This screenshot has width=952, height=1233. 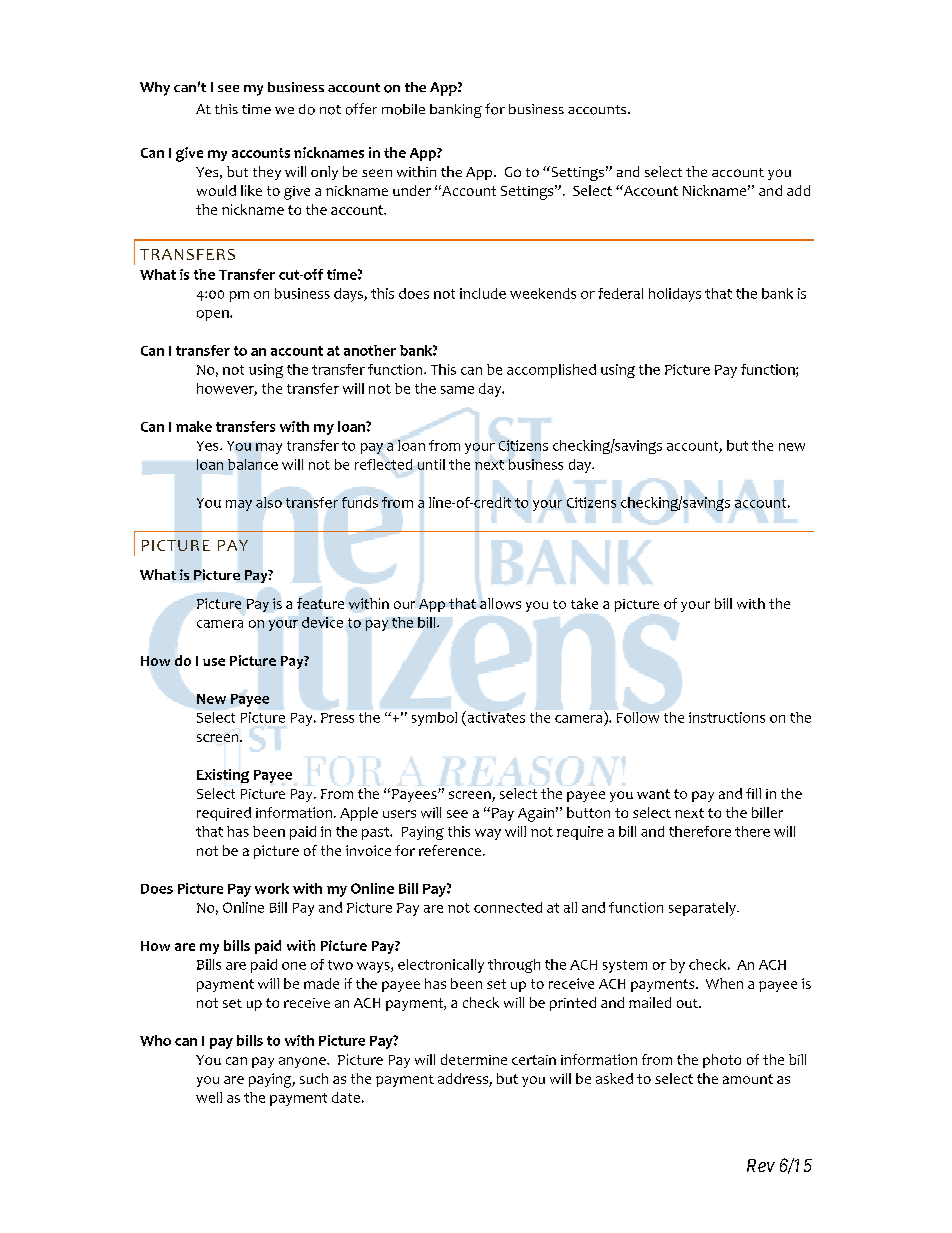 What do you see at coordinates (209, 1097) in the screenshot?
I see `well` at bounding box center [209, 1097].
